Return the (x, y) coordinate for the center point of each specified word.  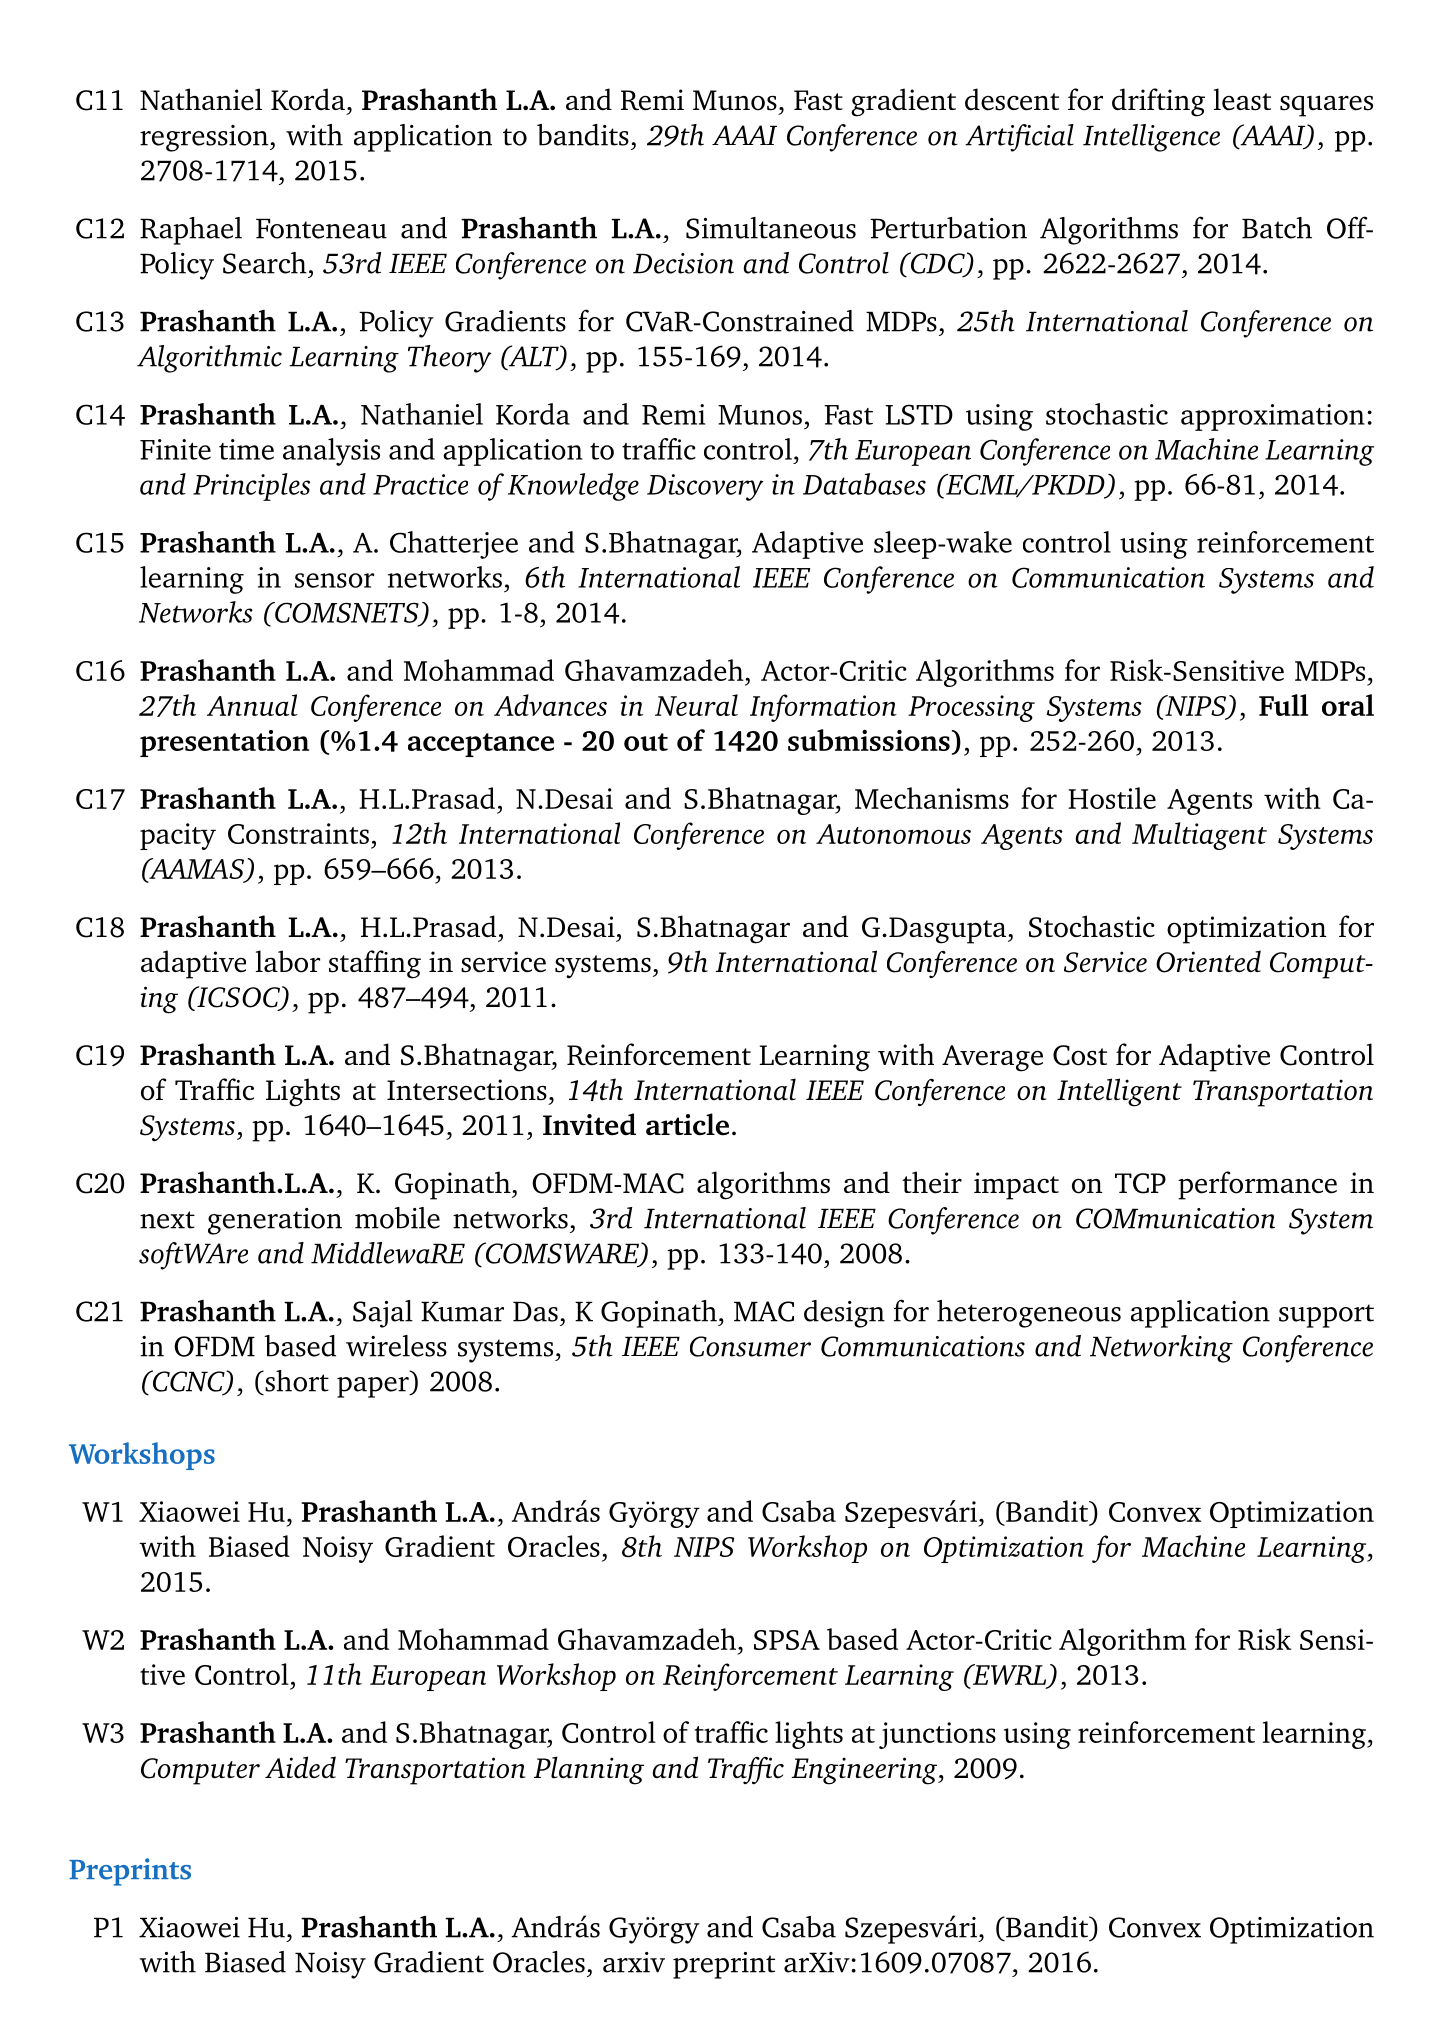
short (296, 1381)
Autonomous (893, 834)
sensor (334, 580)
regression (205, 138)
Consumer (750, 1346)
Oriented (1208, 961)
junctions (937, 1735)
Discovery (705, 487)
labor (288, 961)
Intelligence (1151, 138)
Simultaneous (771, 228)
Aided (300, 1767)
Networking (1161, 1349)
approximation (1273, 417)
